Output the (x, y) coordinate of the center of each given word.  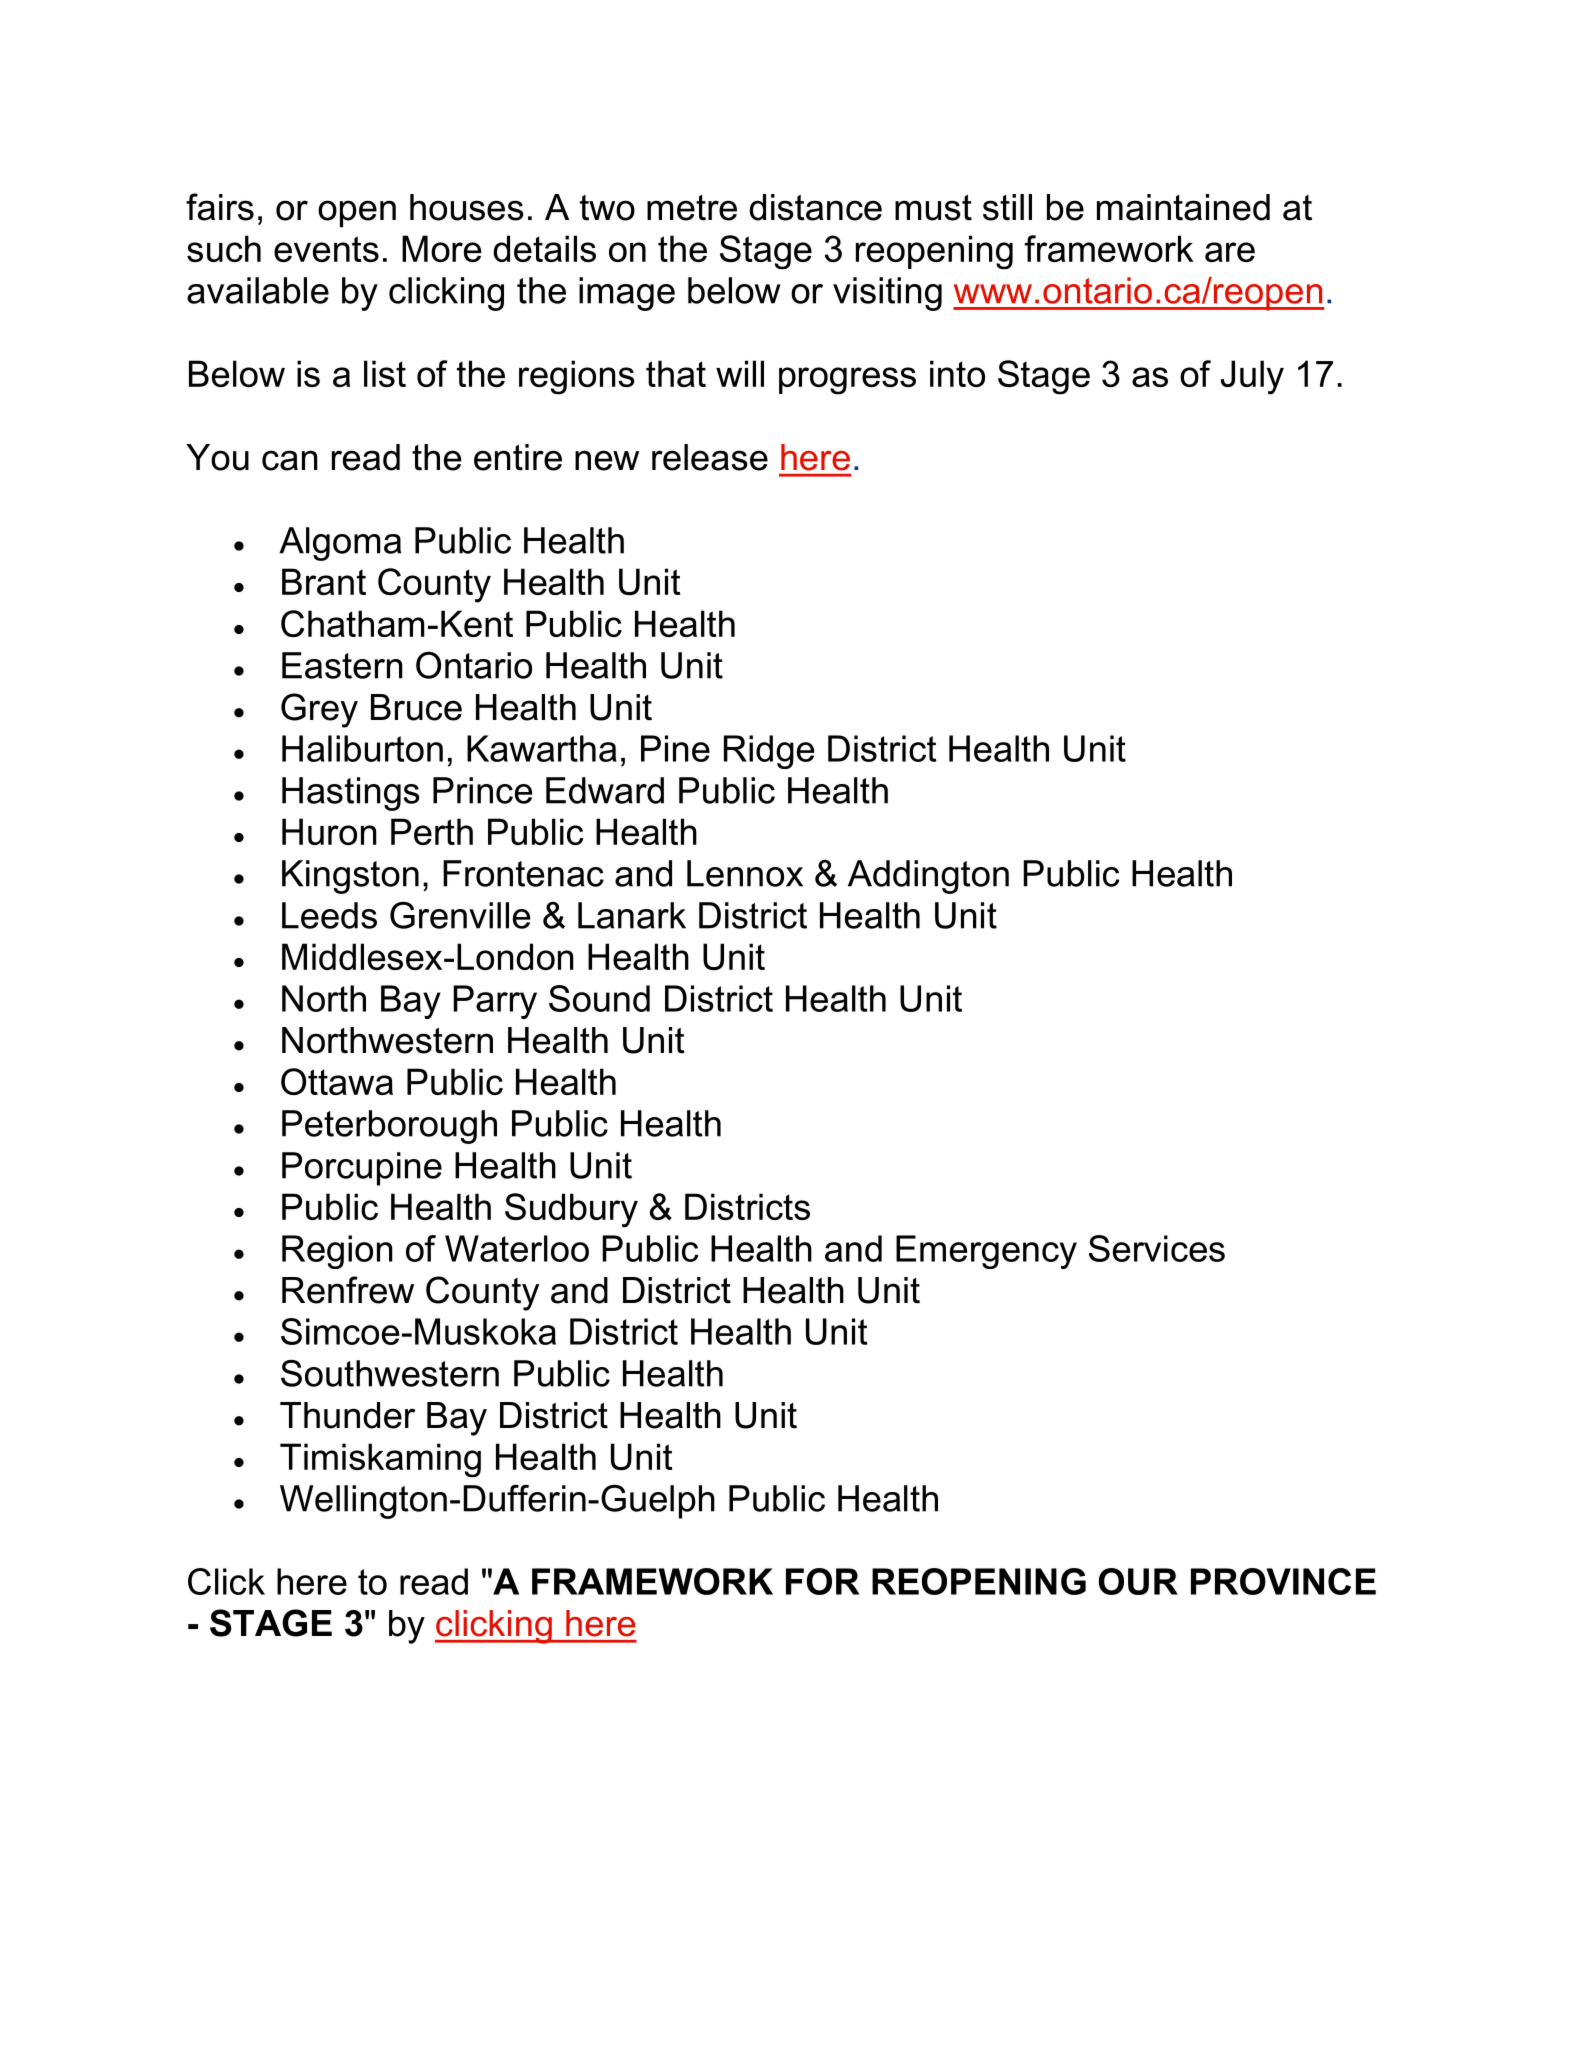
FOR (823, 1581)
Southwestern (390, 1373)
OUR (1138, 1581)
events (326, 249)
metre (692, 208)
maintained (1183, 207)
